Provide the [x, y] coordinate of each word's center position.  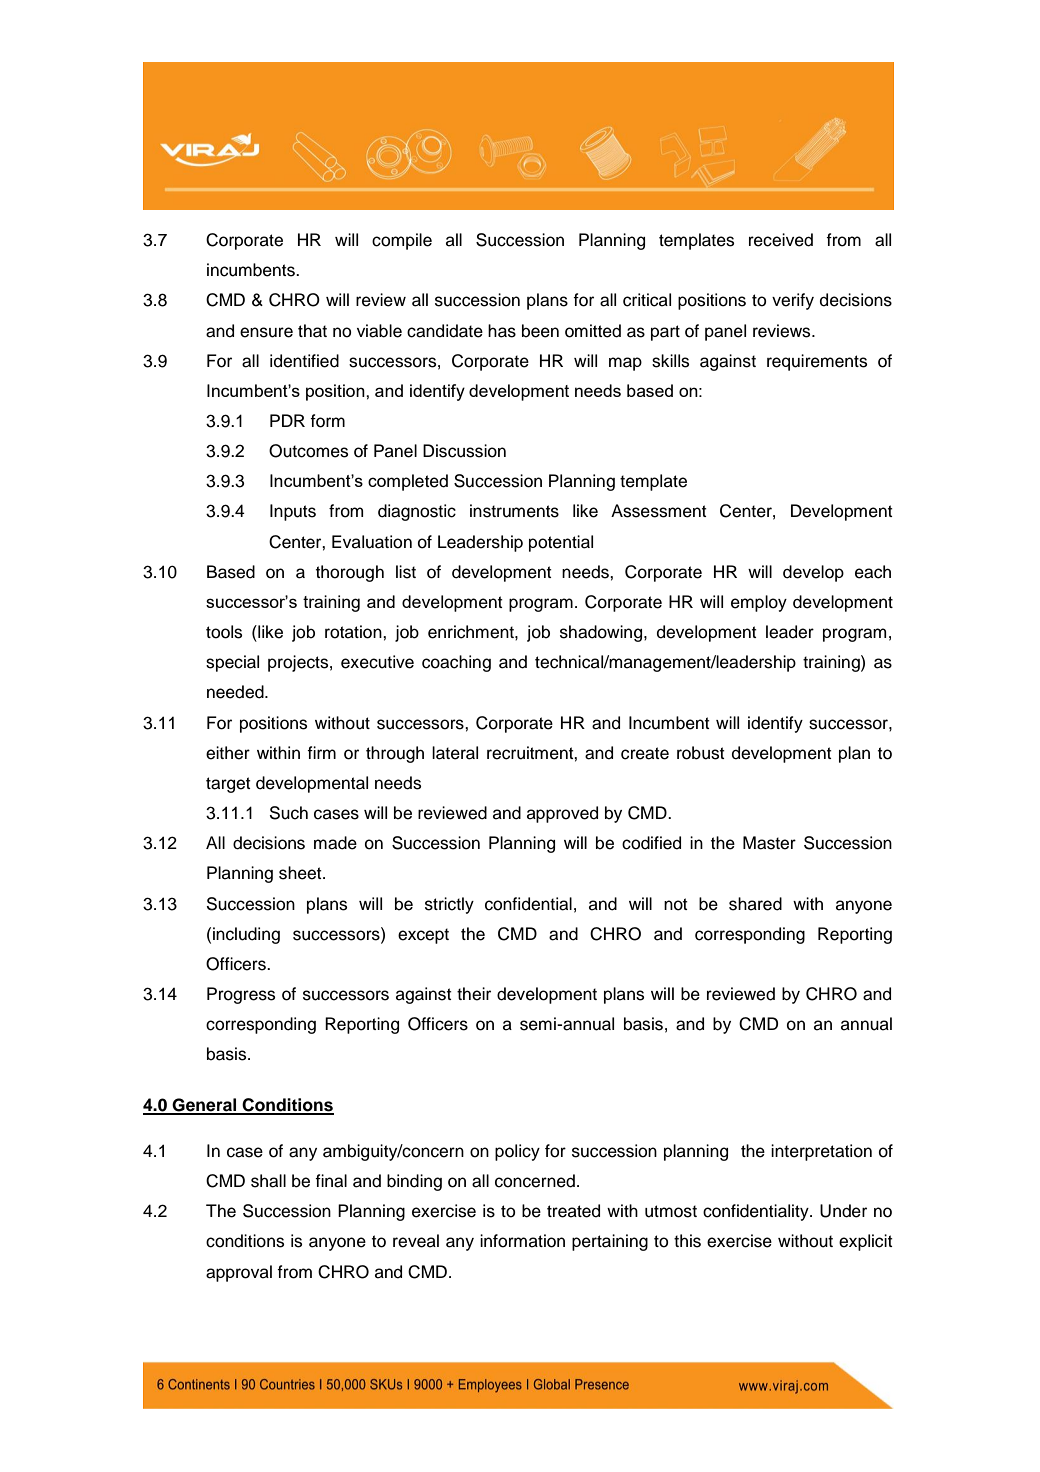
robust [701, 753]
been [540, 331]
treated [573, 1211]
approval [239, 1273]
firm [321, 752]
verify [793, 301]
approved [562, 814]
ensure [266, 332]
